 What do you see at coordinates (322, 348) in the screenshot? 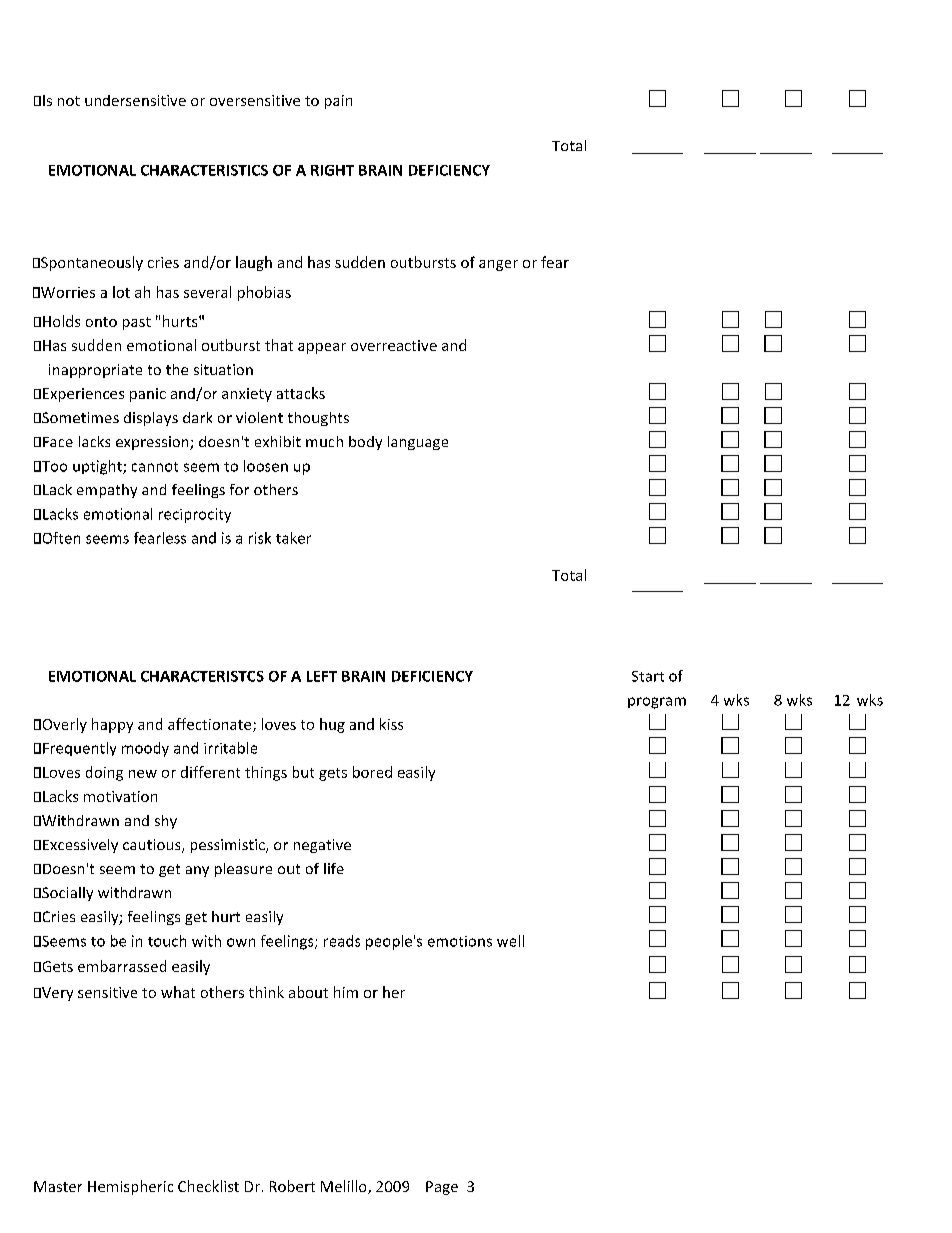
I see `appear` at bounding box center [322, 348].
